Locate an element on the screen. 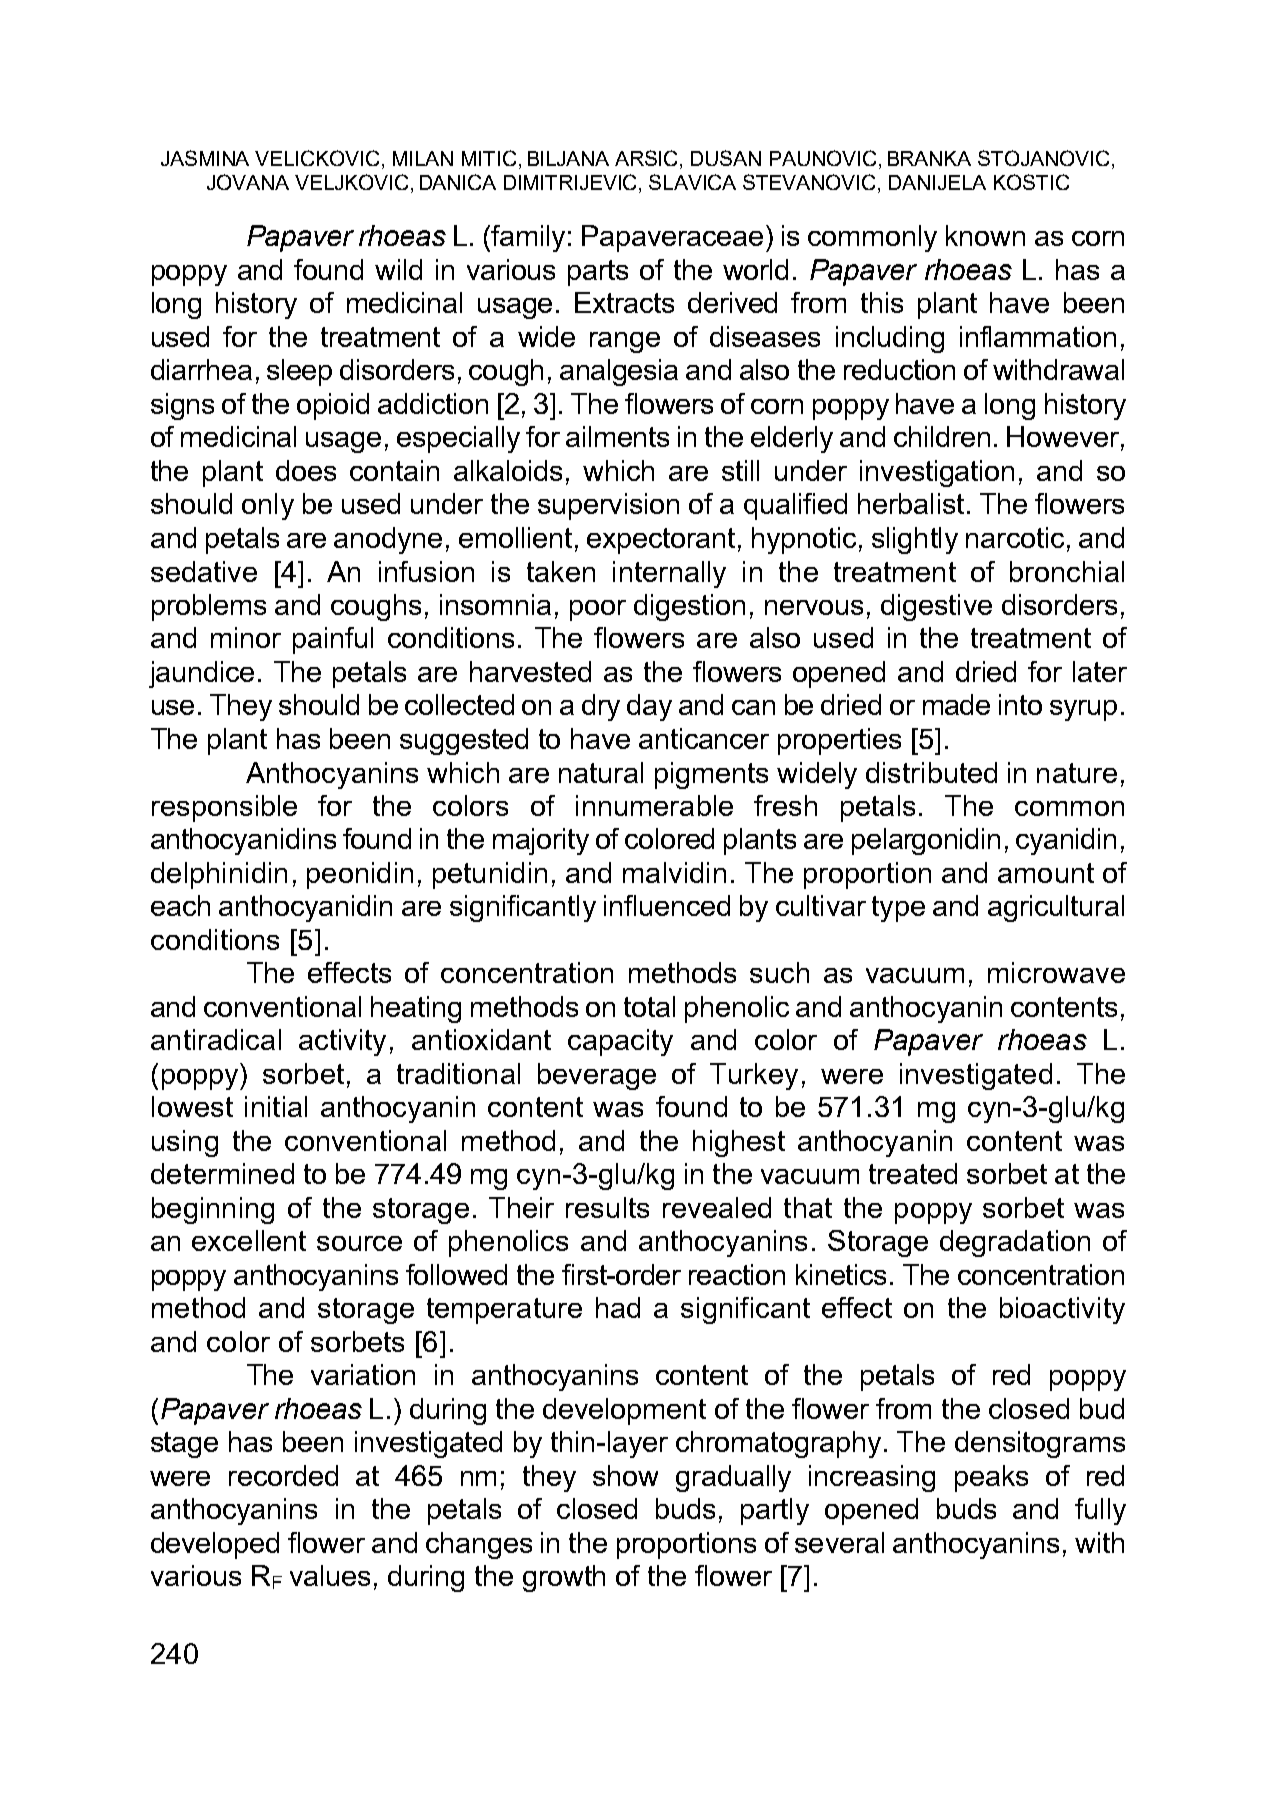  total is located at coordinates (649, 1006).
